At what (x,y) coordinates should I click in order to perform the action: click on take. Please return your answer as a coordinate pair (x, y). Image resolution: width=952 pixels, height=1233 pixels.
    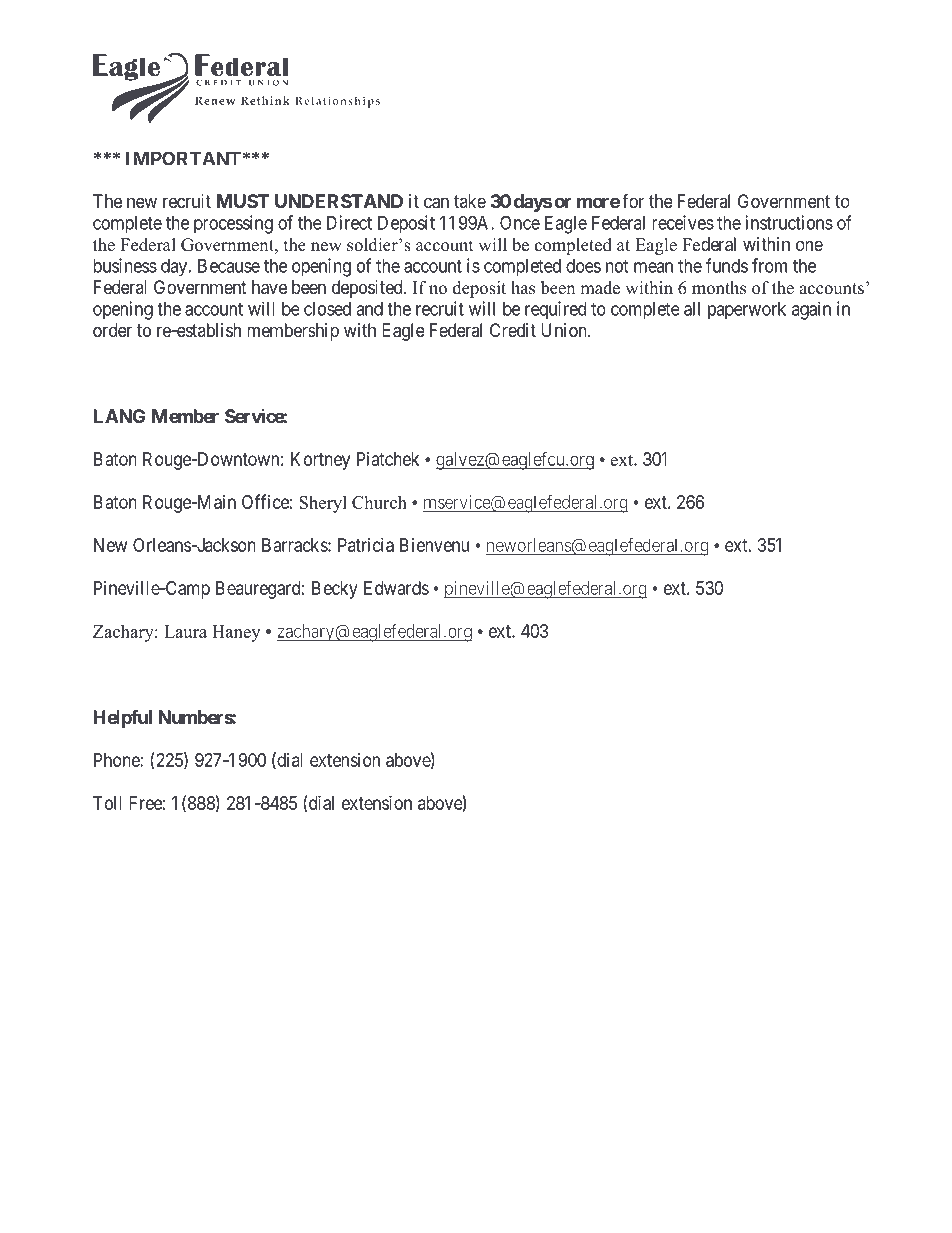
    Looking at the image, I should click on (470, 201).
